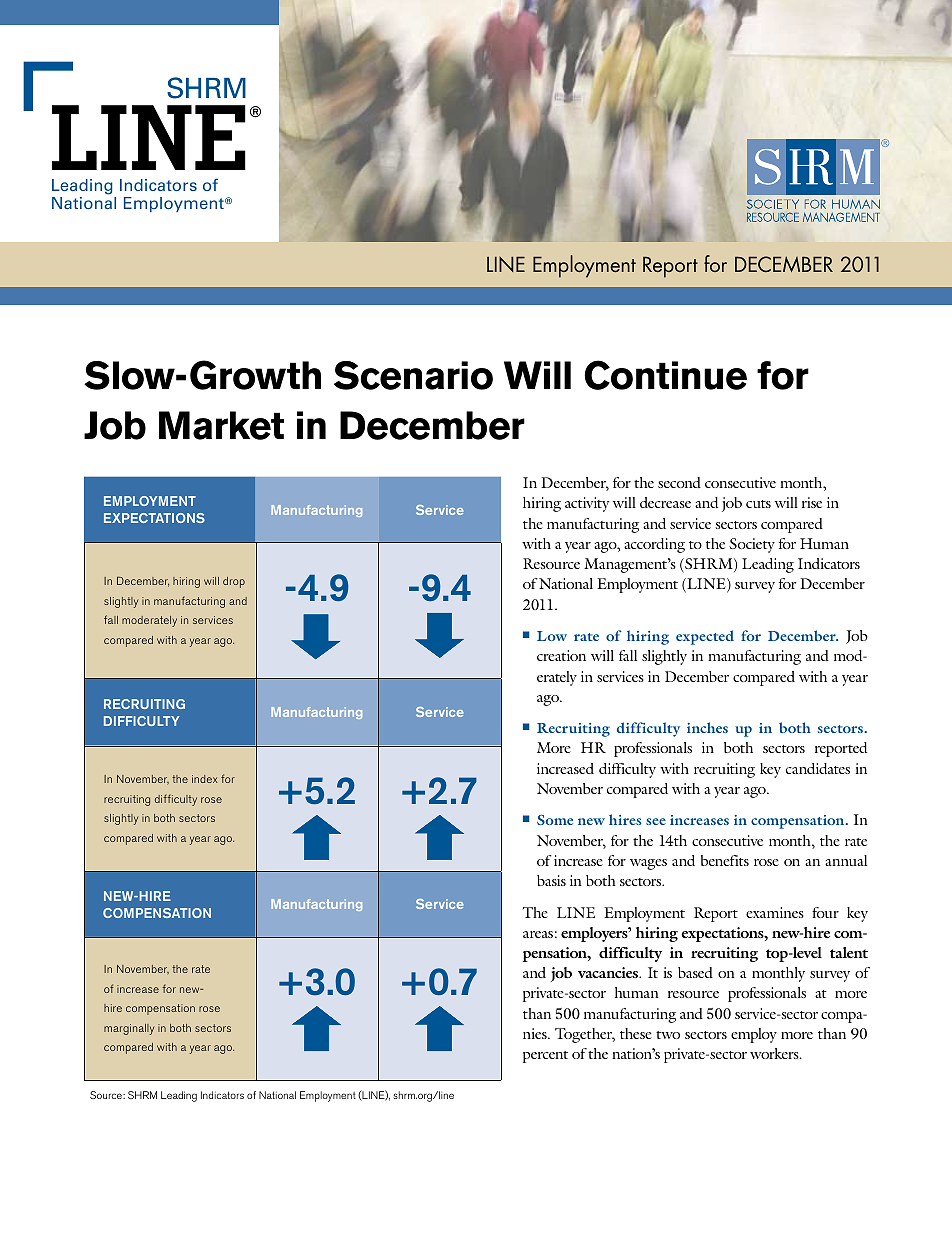  What do you see at coordinates (545, 1057) in the image?
I see `percent` at bounding box center [545, 1057].
